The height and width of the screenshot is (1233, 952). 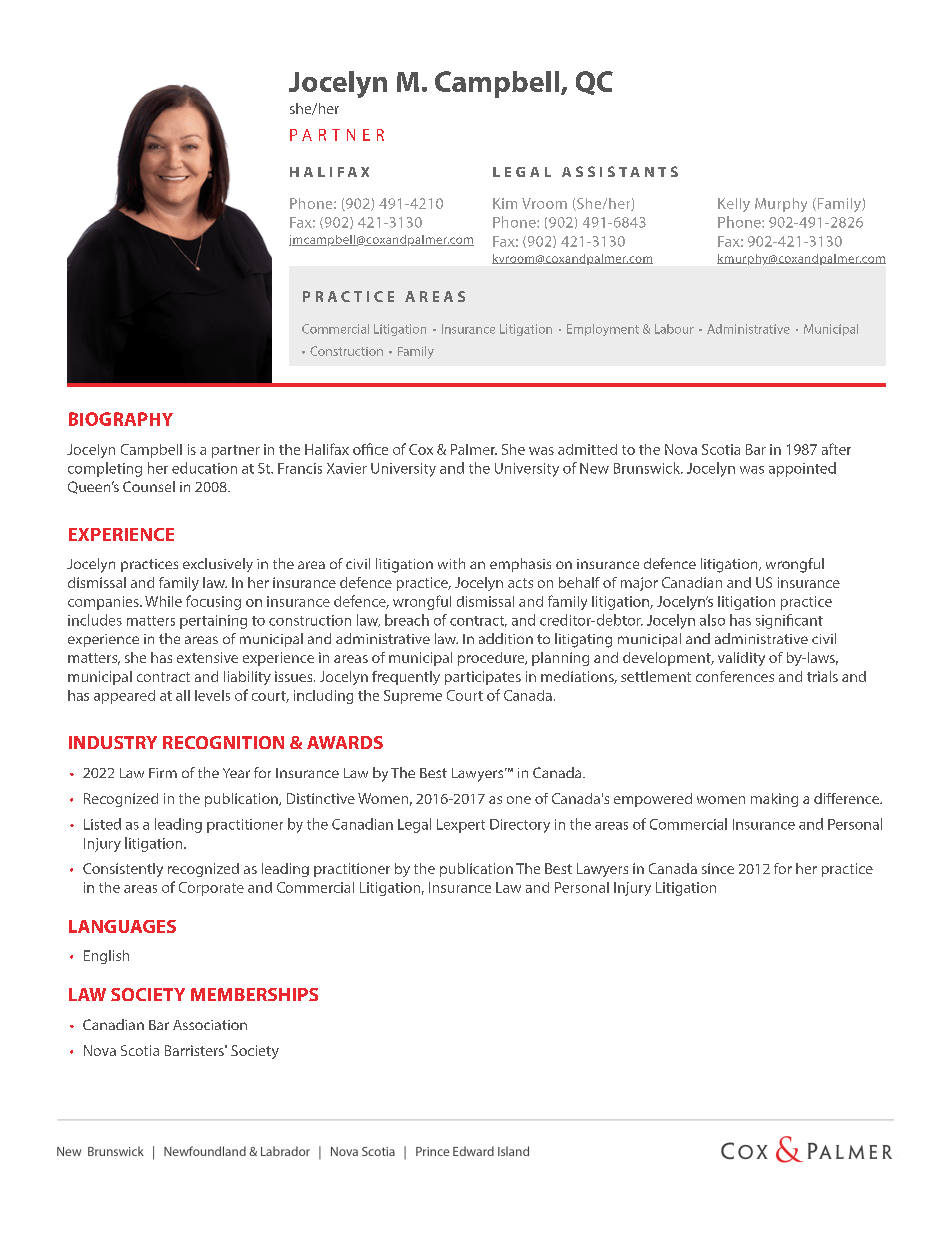 What do you see at coordinates (414, 825) in the screenshot?
I see `Legal` at bounding box center [414, 825].
